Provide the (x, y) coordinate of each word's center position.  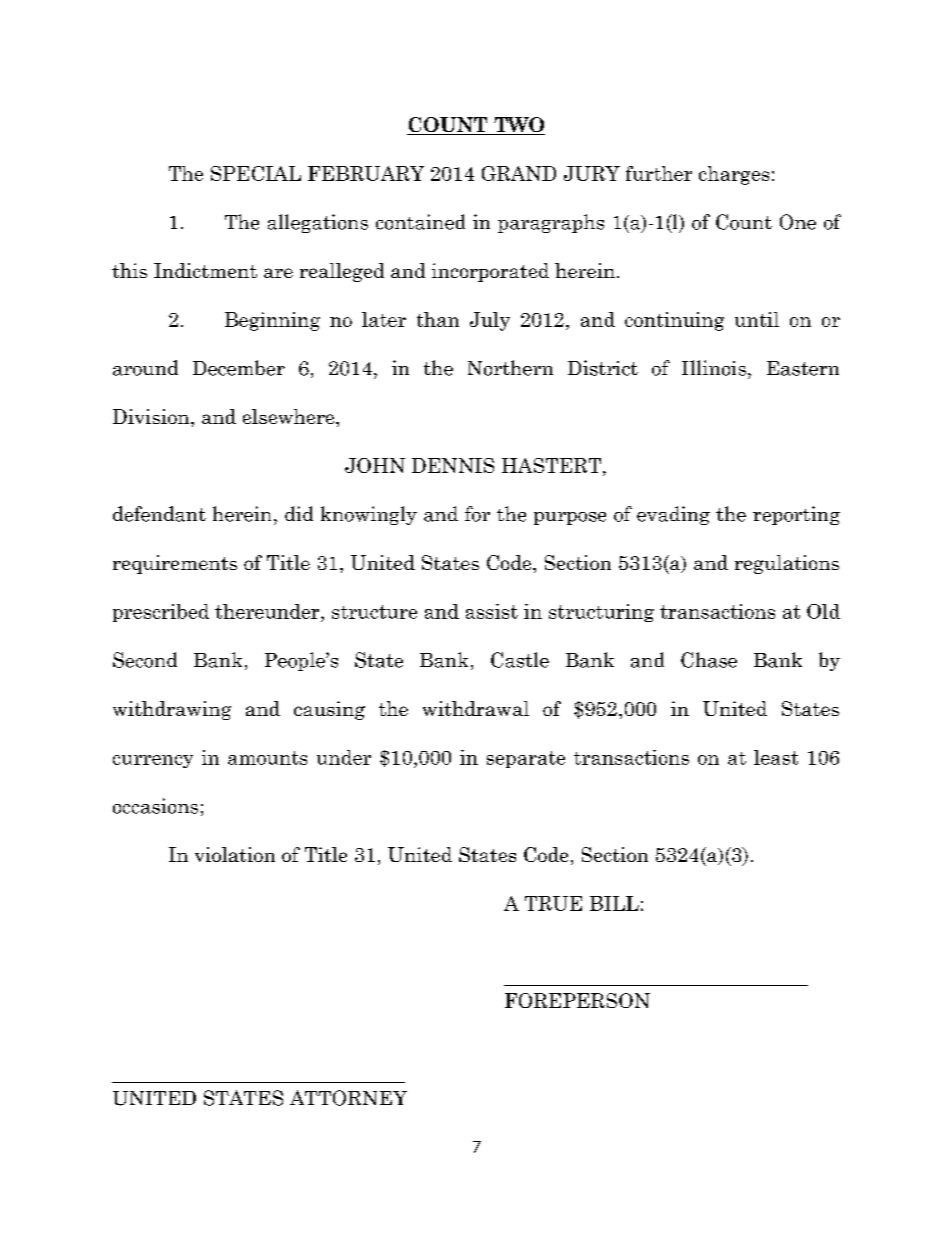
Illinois (714, 368)
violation (235, 854)
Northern (510, 368)
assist (492, 611)
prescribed (161, 613)
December (239, 368)
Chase (709, 660)
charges (734, 175)
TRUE (553, 903)
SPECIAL (256, 173)
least (776, 757)
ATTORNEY (348, 1098)
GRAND (519, 173)
